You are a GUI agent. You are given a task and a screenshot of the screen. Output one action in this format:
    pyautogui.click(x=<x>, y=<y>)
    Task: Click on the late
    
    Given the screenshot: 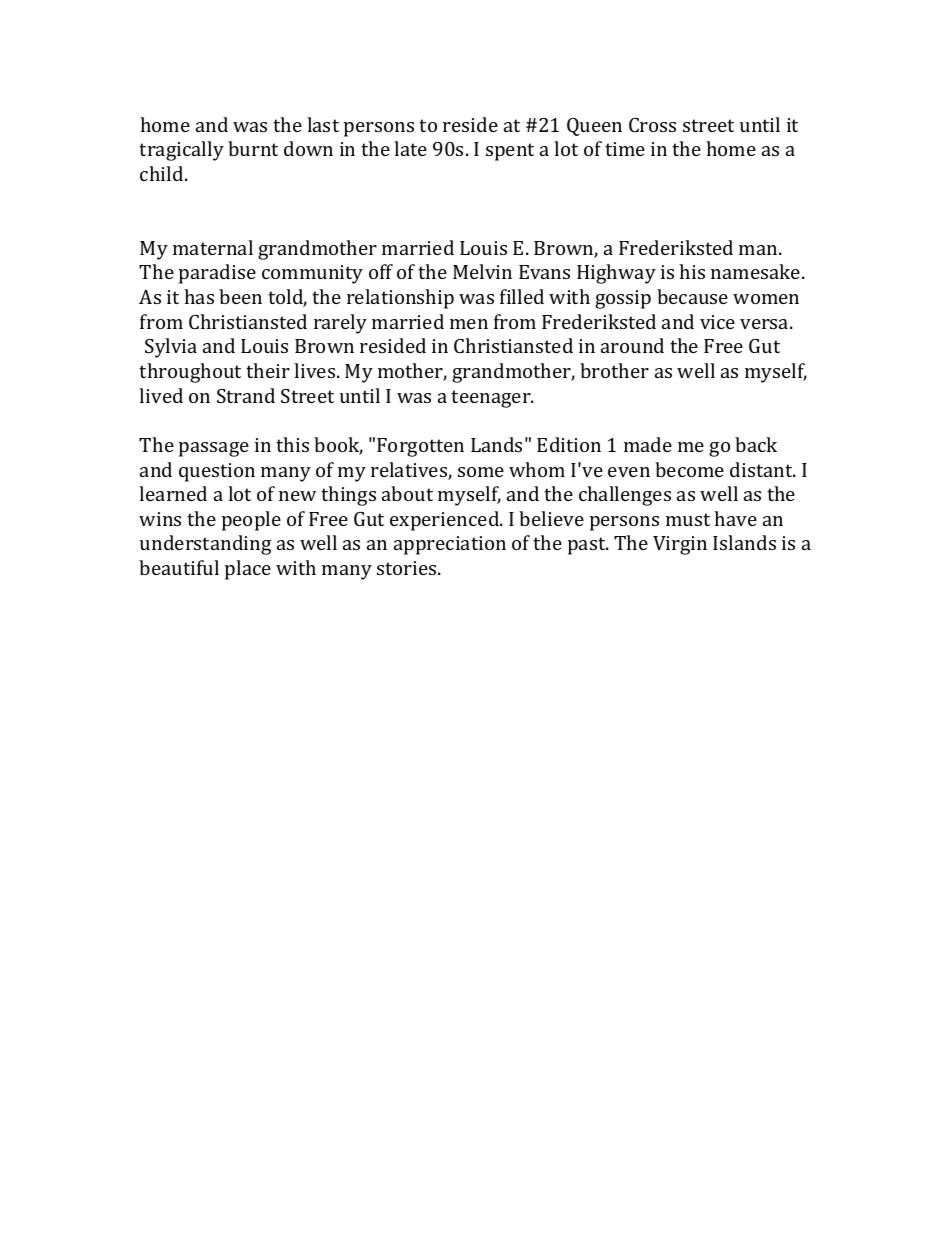 What is the action you would take?
    pyautogui.click(x=410, y=148)
